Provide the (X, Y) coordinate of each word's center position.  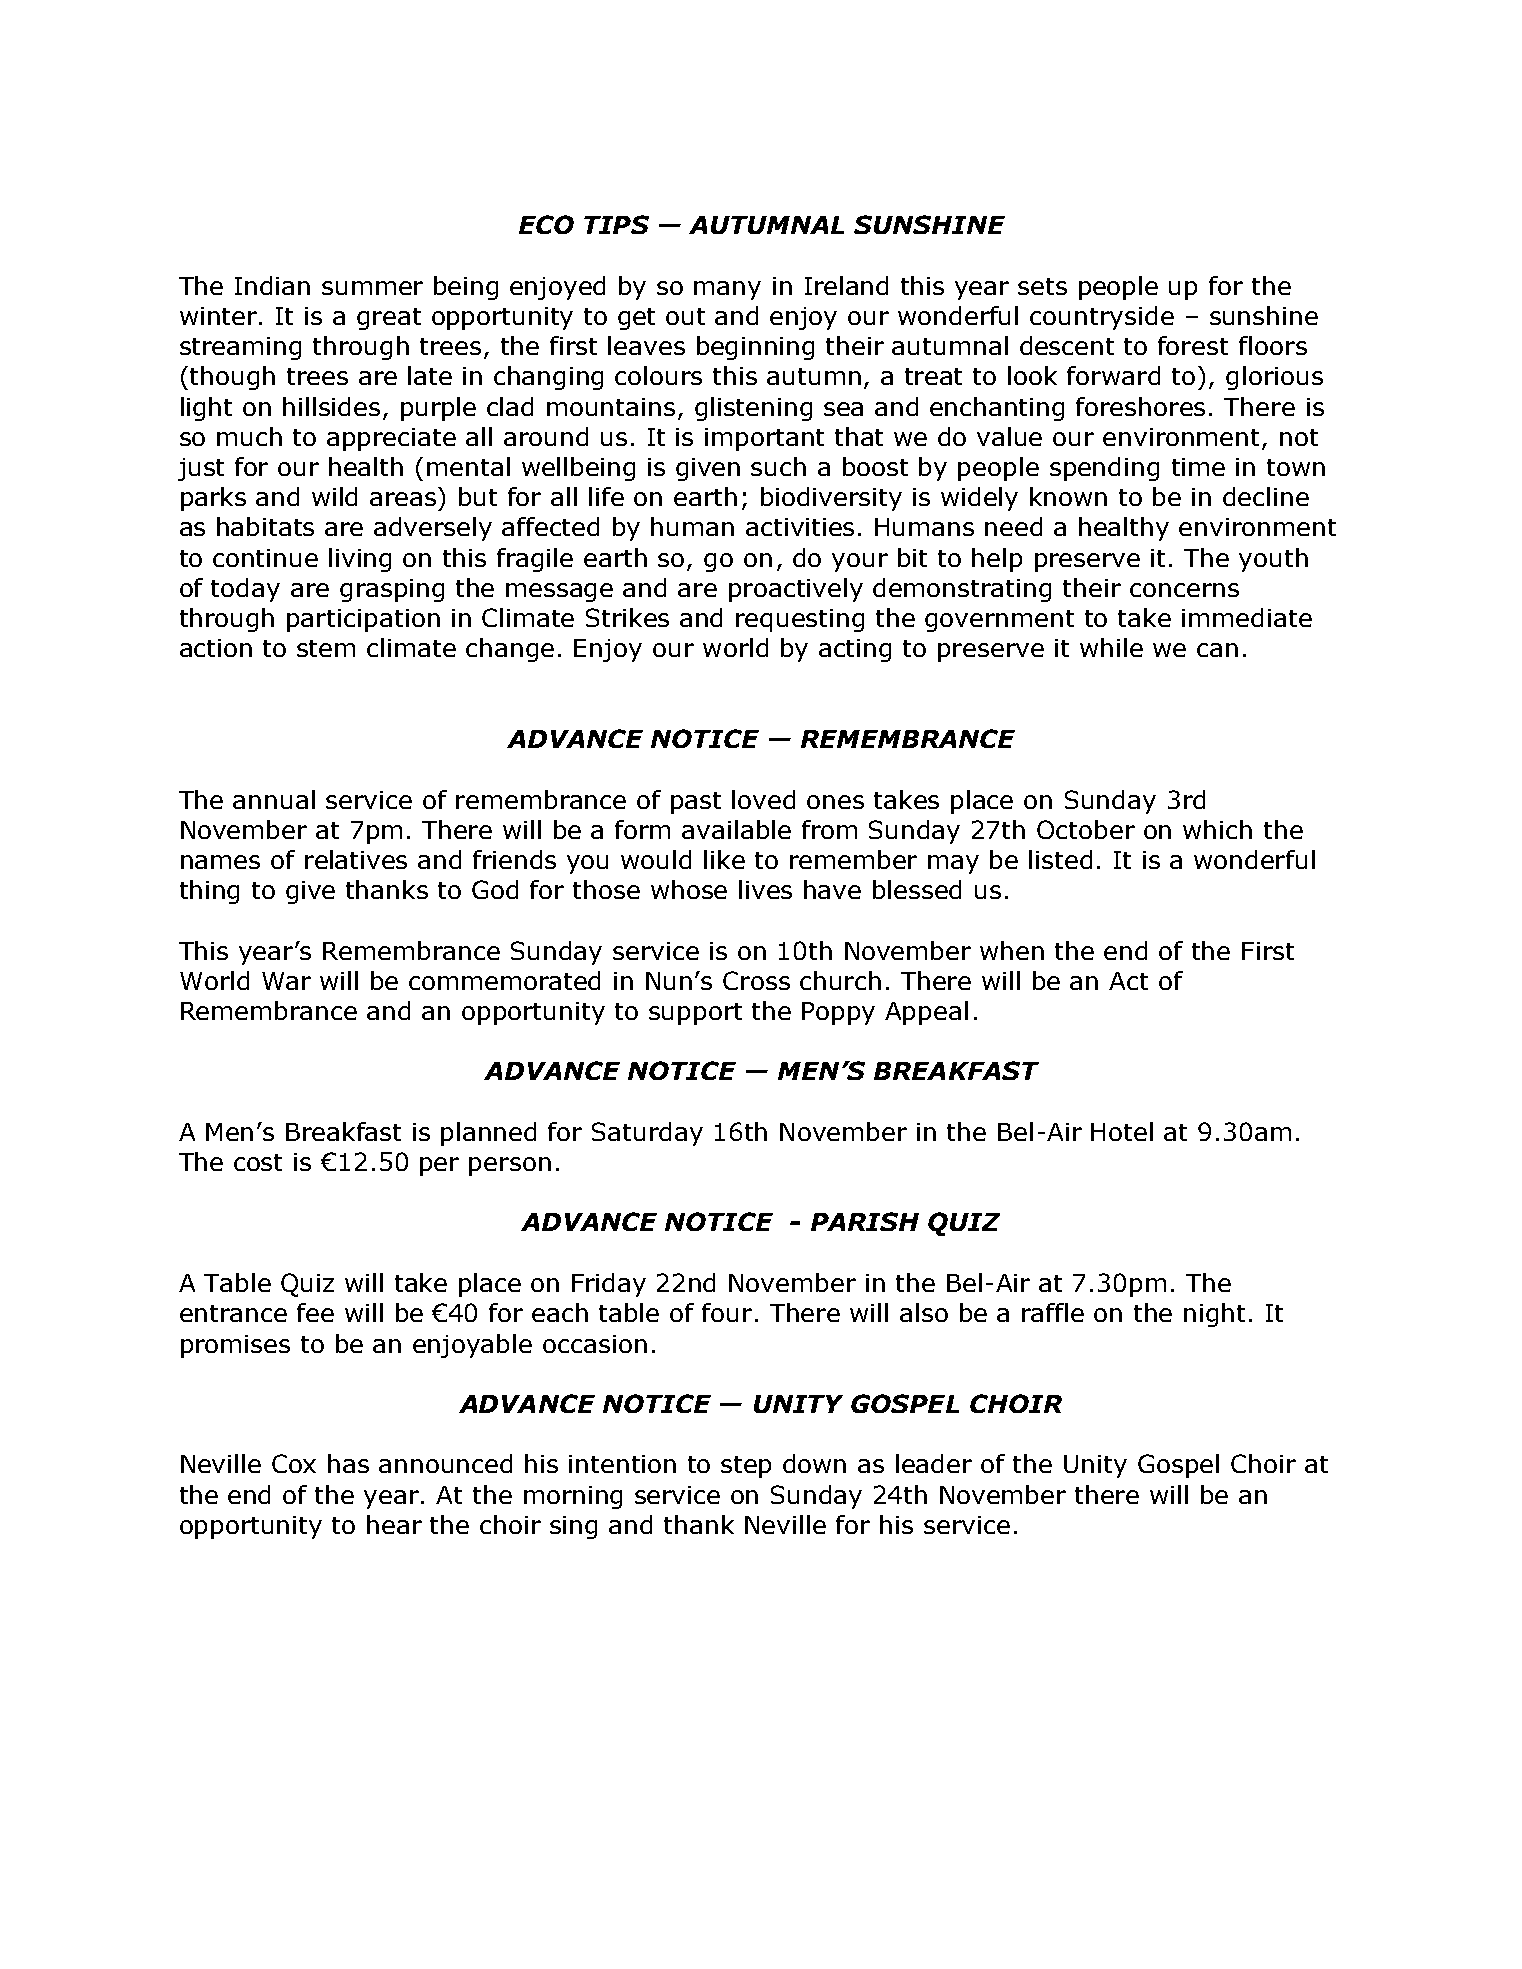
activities (800, 527)
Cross (756, 980)
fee (315, 1312)
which (1217, 829)
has (348, 1463)
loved (763, 799)
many (727, 290)
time (1198, 467)
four (727, 1312)
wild (334, 496)
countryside (1102, 318)
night (1214, 1315)
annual (274, 799)
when (1012, 950)
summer (372, 288)
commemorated (504, 980)
